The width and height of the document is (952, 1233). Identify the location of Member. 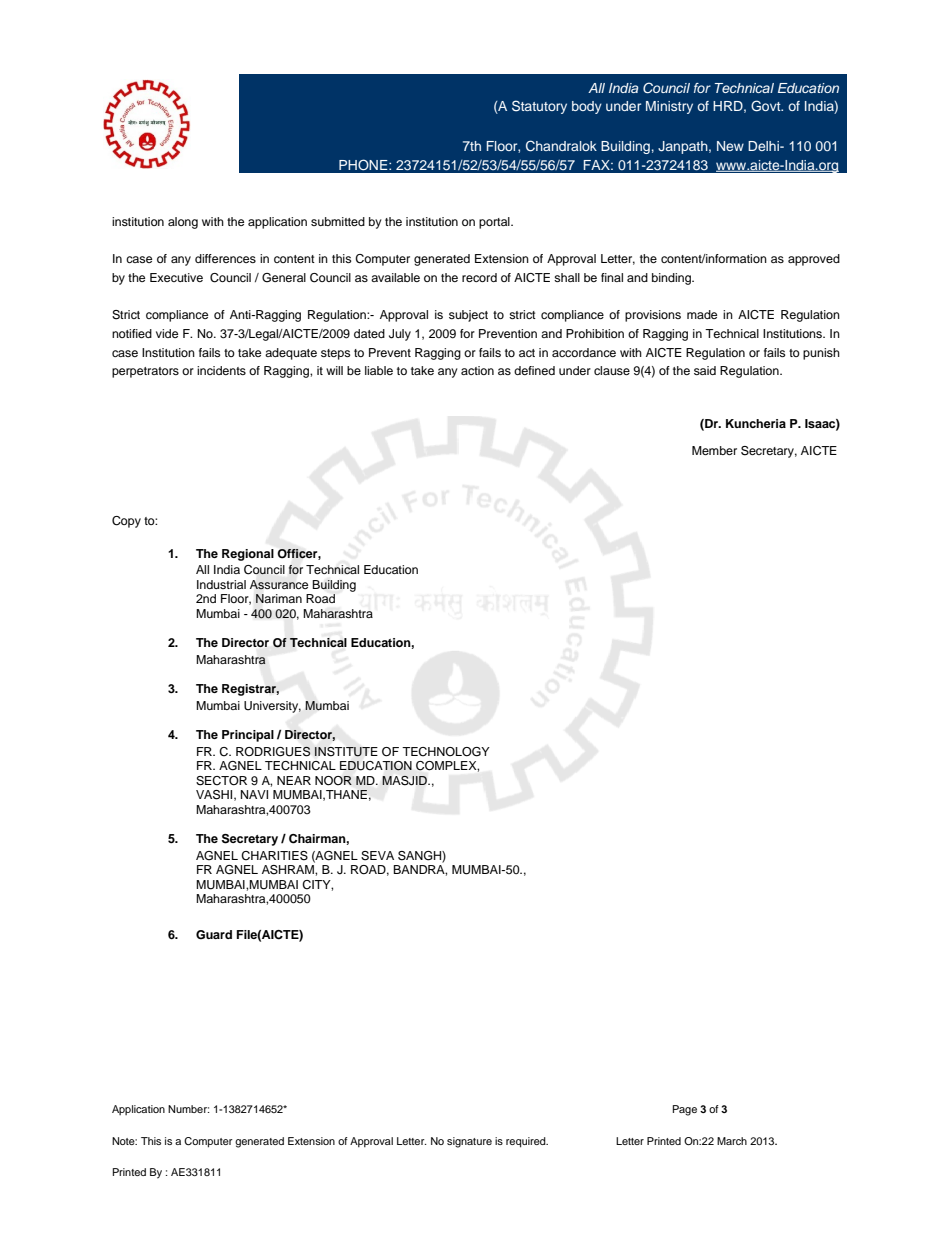
(714, 450).
